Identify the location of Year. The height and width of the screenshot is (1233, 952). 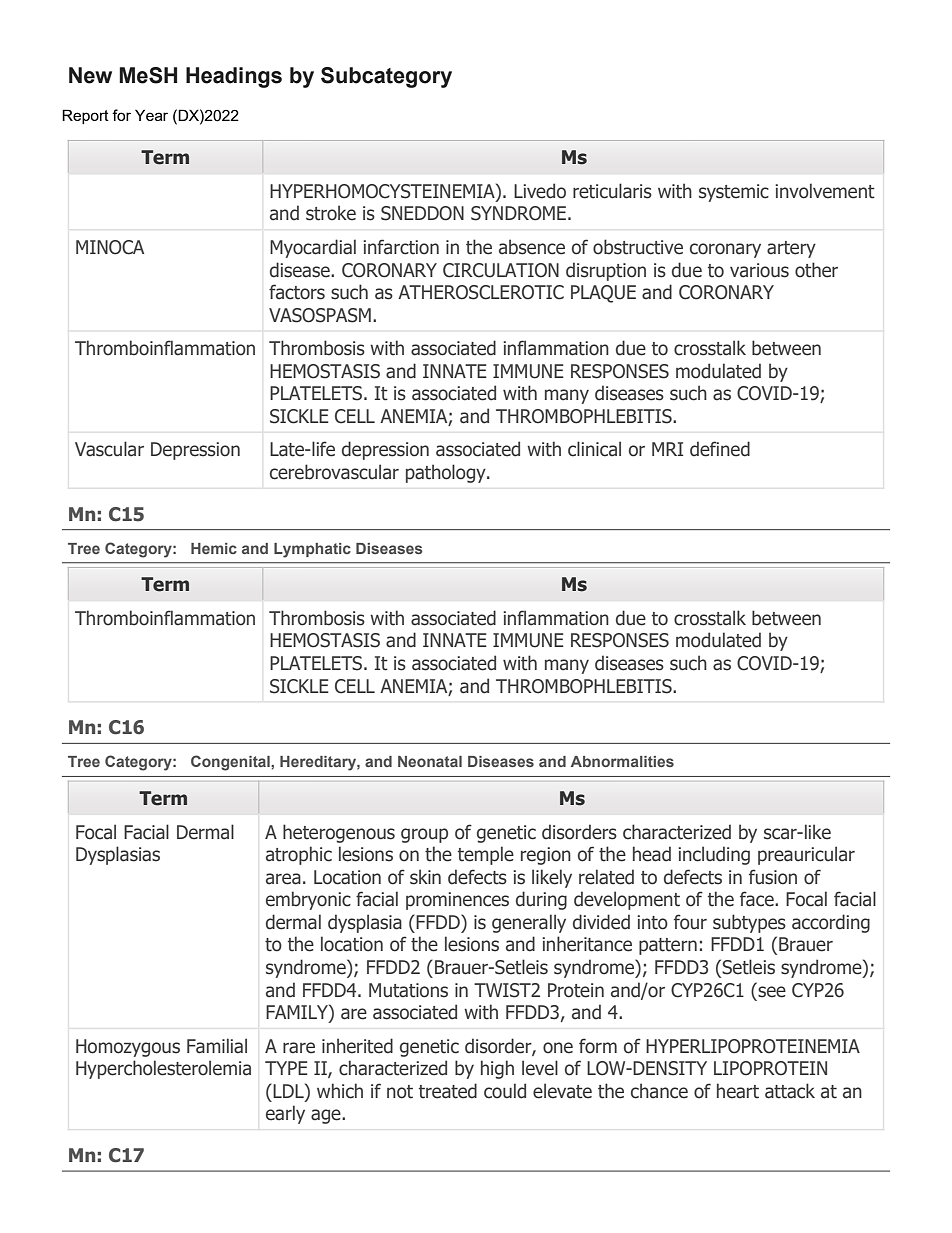
(151, 115).
